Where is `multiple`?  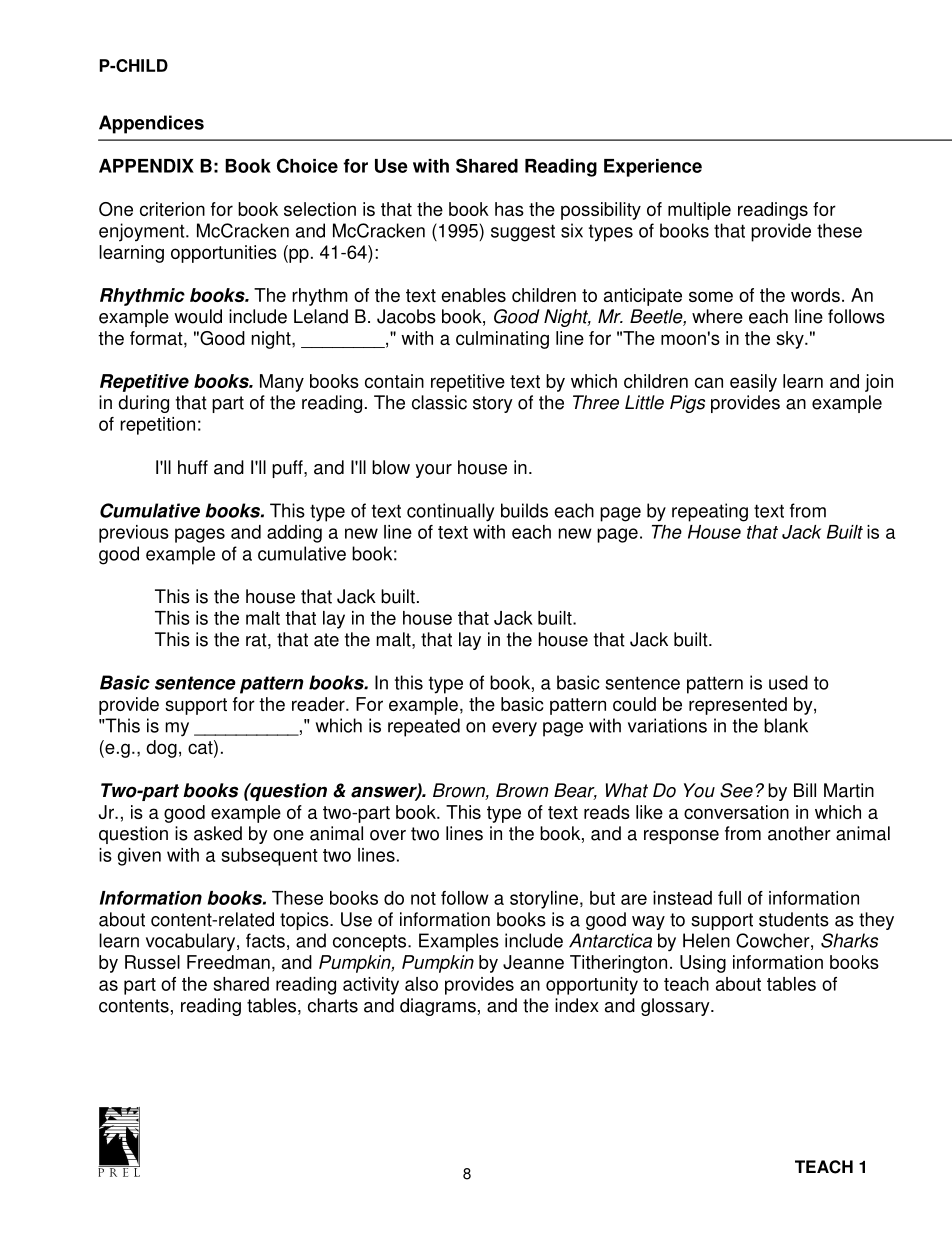
multiple is located at coordinates (699, 211).
